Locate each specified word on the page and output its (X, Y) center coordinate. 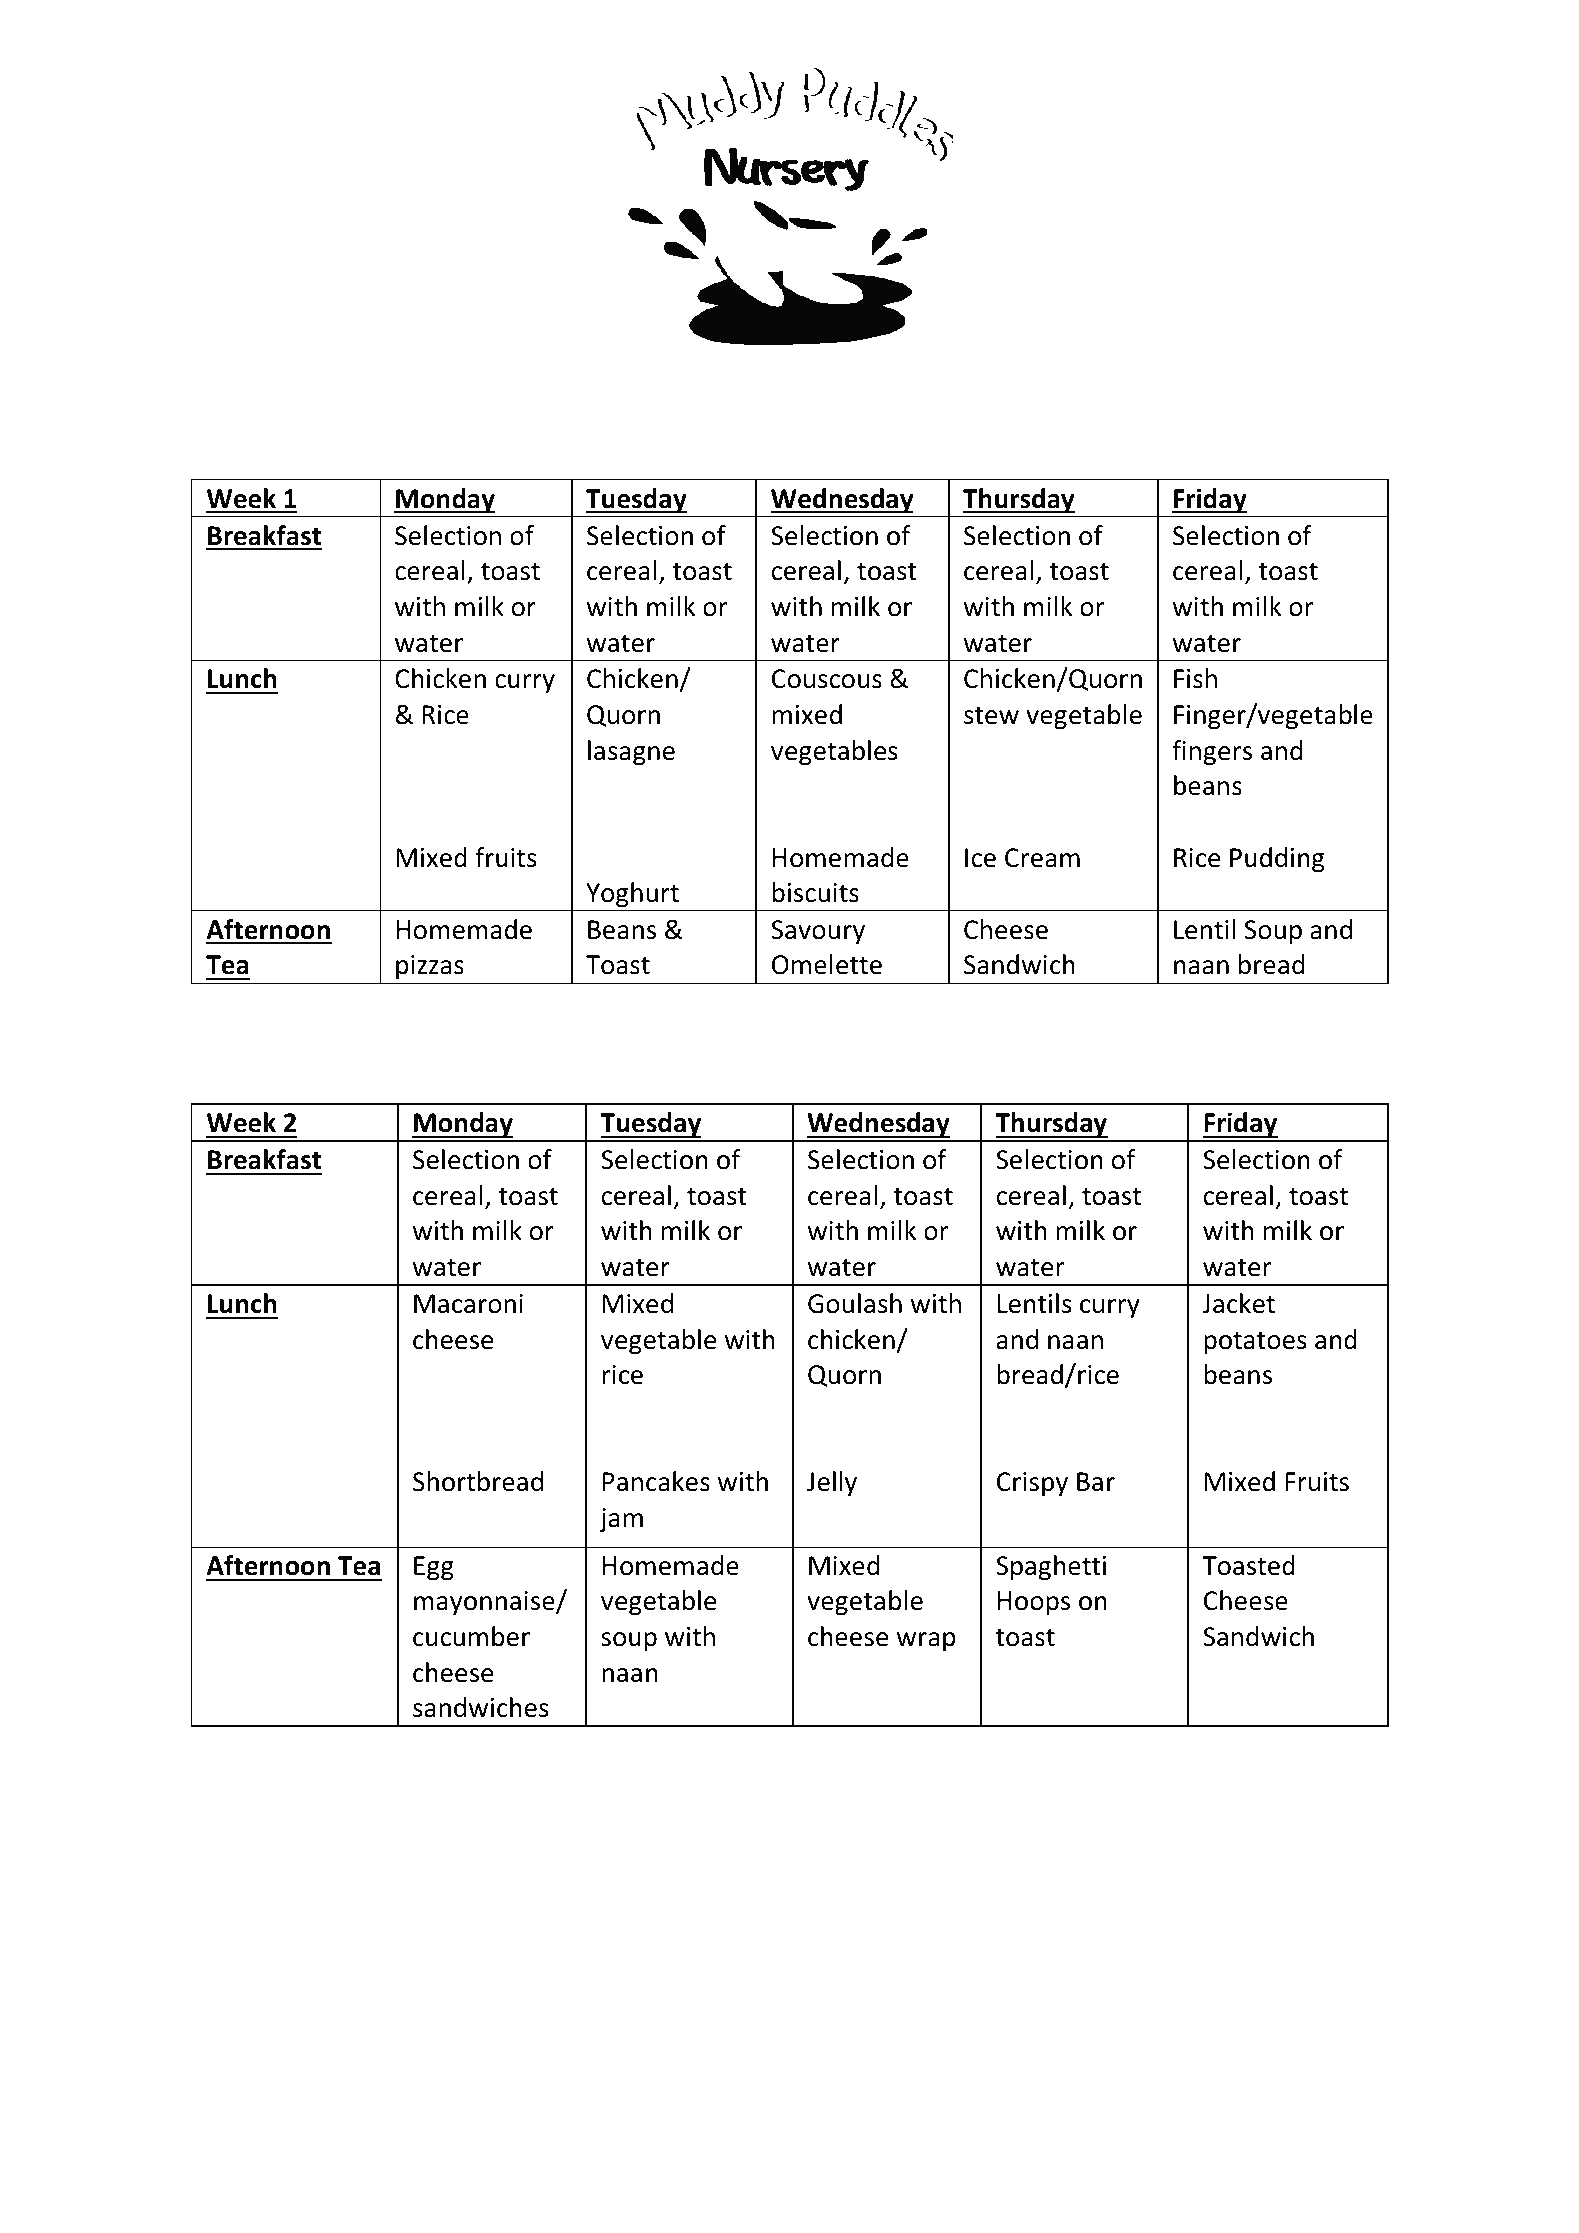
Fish (1195, 678)
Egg (434, 1568)
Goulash (855, 1303)
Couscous (827, 679)
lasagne (631, 753)
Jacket (1238, 1303)
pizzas (430, 967)
